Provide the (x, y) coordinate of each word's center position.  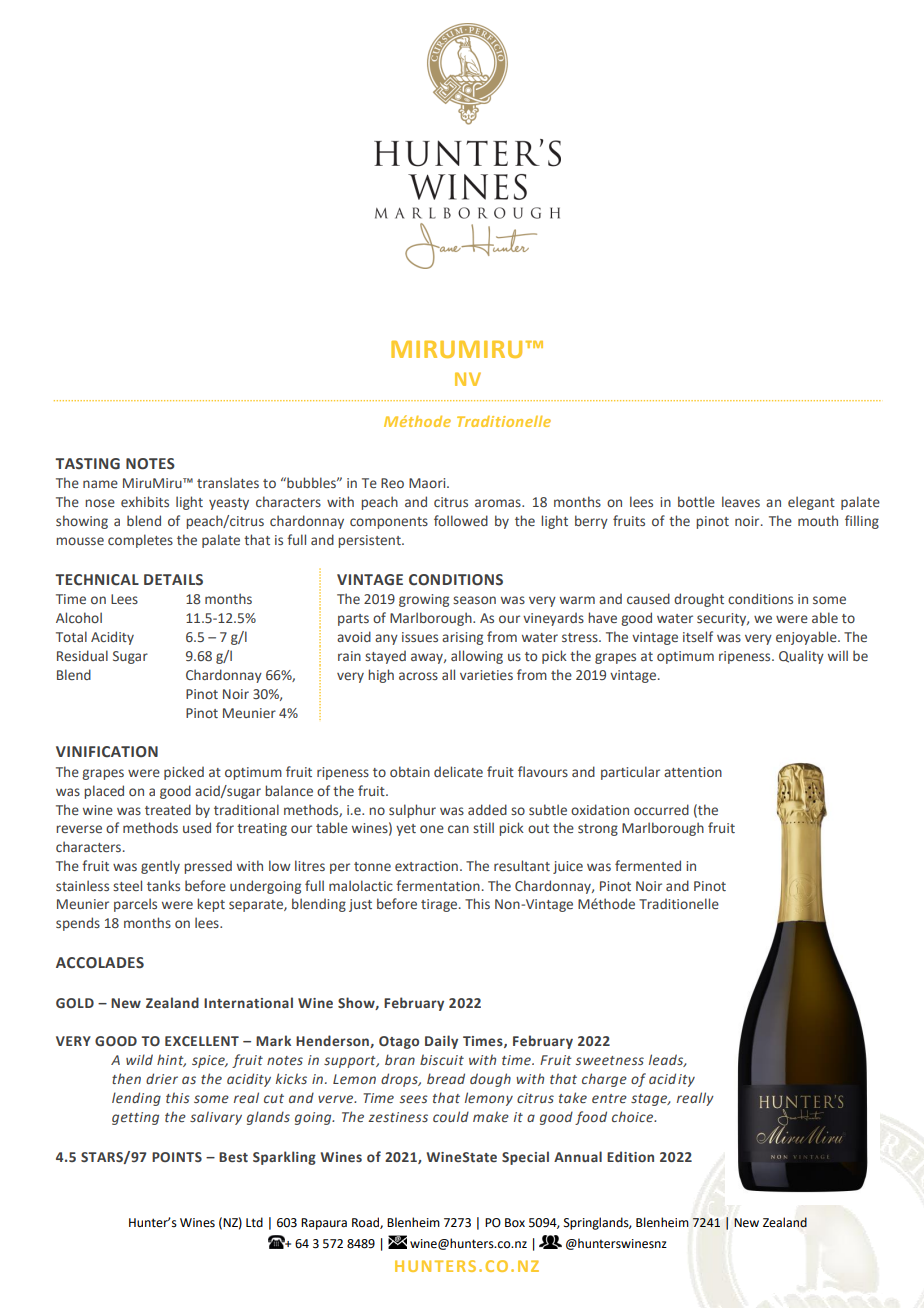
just (360, 905)
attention (693, 772)
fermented (648, 865)
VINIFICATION (107, 752)
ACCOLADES (100, 963)
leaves (741, 501)
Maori (428, 483)
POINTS (177, 1157)
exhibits (145, 501)
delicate (458, 771)
